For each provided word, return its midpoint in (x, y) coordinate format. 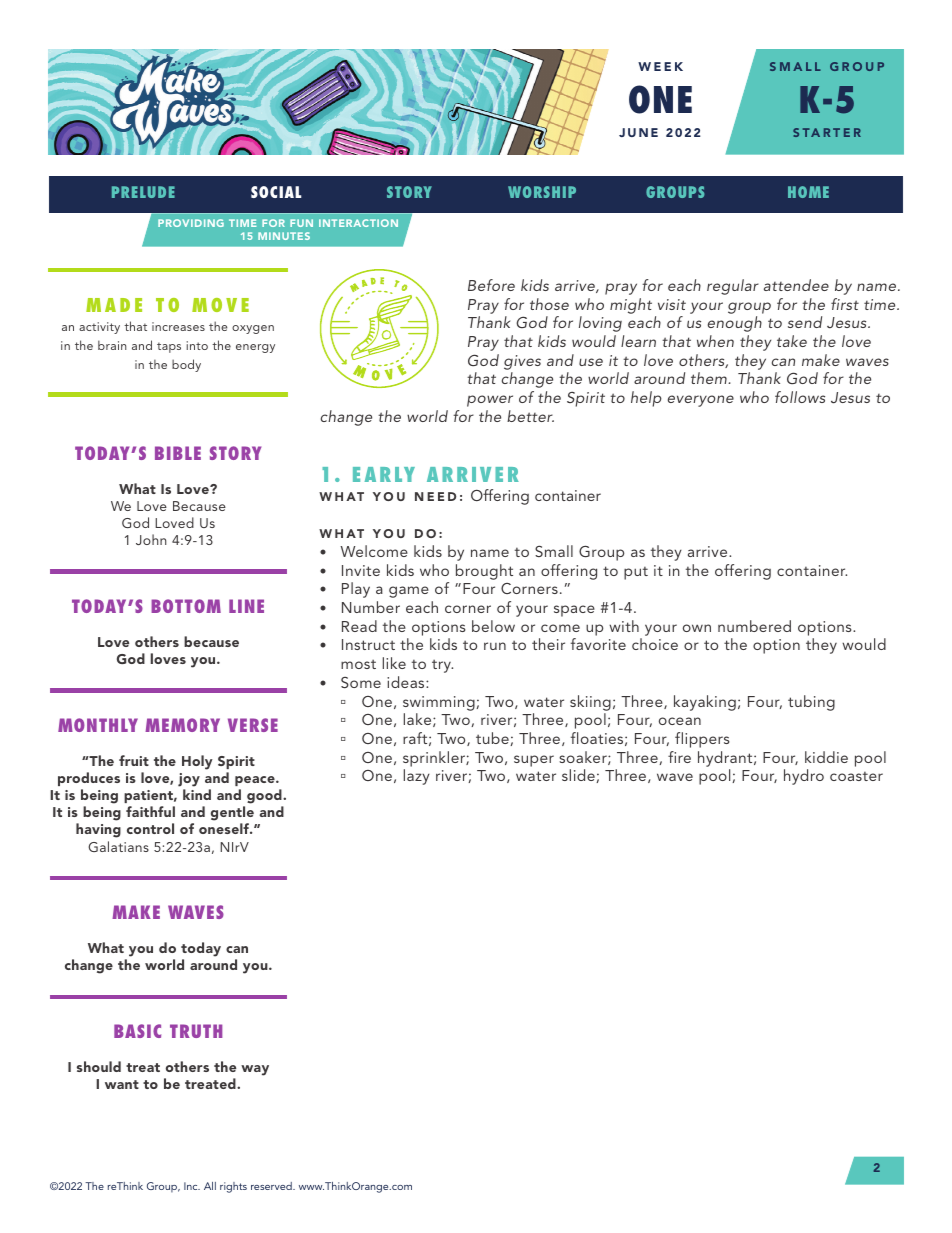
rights (233, 1187)
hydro (804, 777)
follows (800, 397)
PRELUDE (143, 192)
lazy (417, 777)
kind (197, 794)
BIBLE (178, 453)
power (490, 401)
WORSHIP (542, 192)
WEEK (660, 66)
